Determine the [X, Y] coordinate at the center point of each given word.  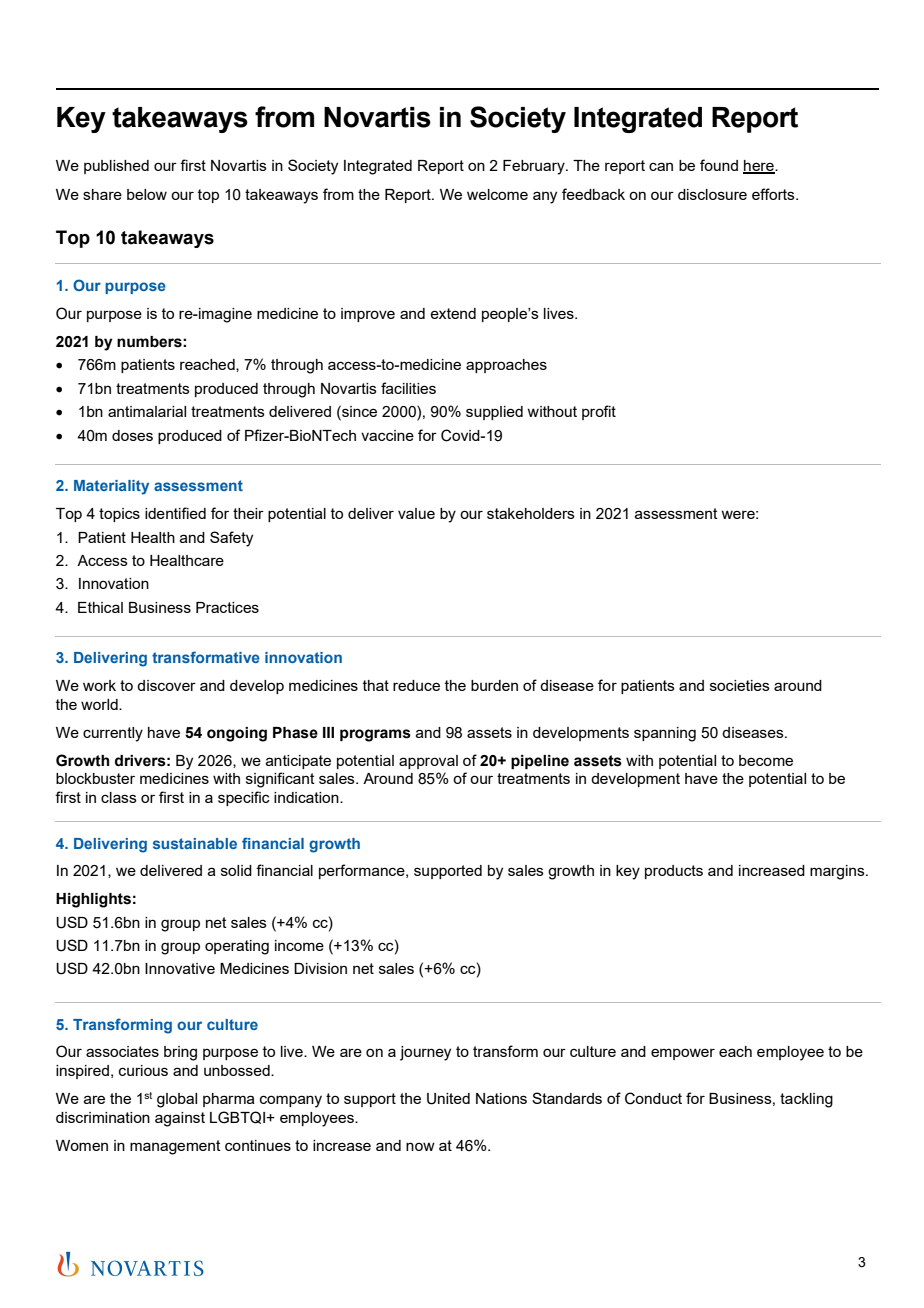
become [766, 760]
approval [428, 762]
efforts [774, 194]
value [416, 513]
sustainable [195, 843]
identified [175, 513]
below [147, 194]
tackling [806, 1100]
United [448, 1099]
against [180, 1119]
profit [599, 412]
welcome [497, 194]
